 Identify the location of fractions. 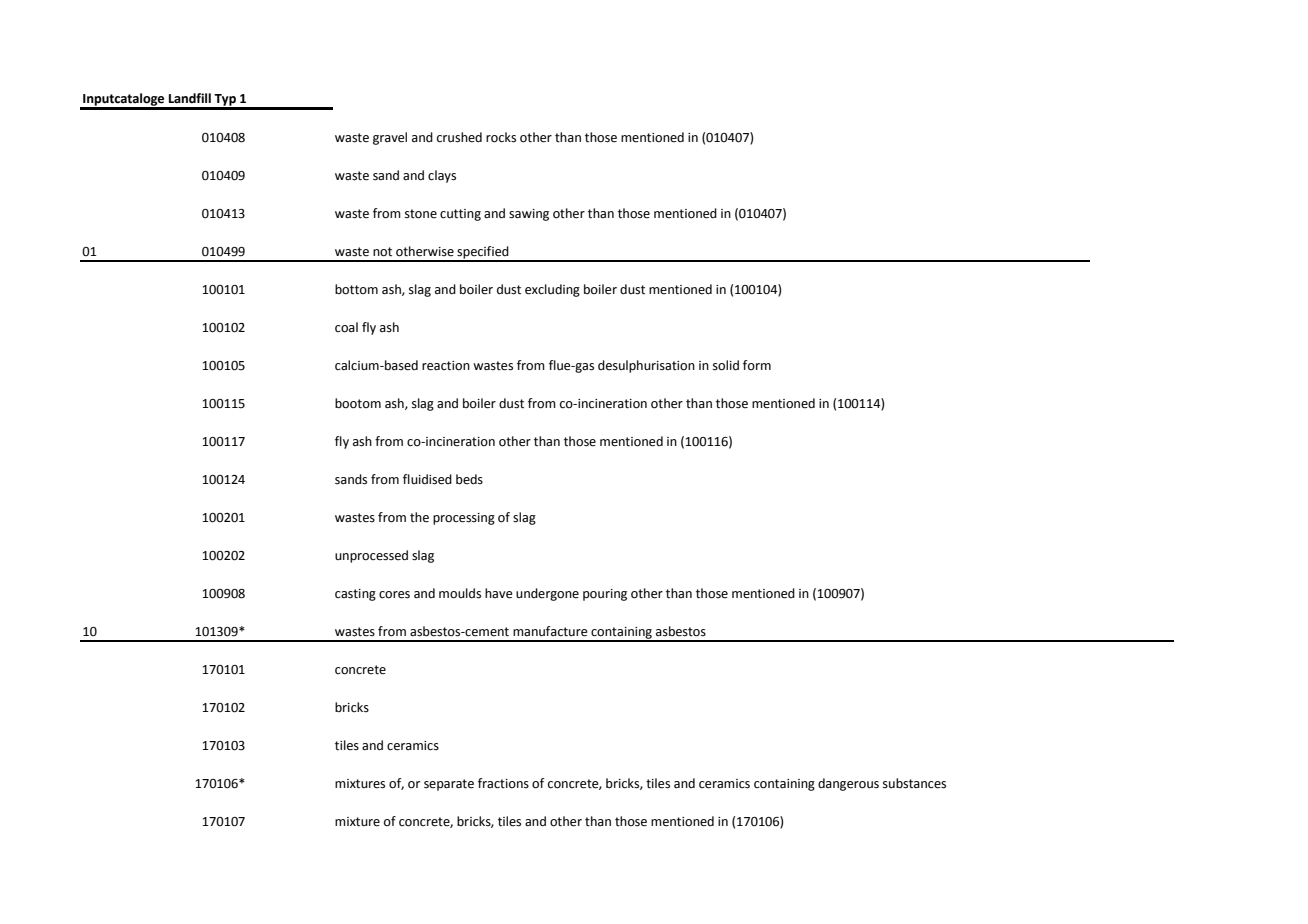
(503, 783).
